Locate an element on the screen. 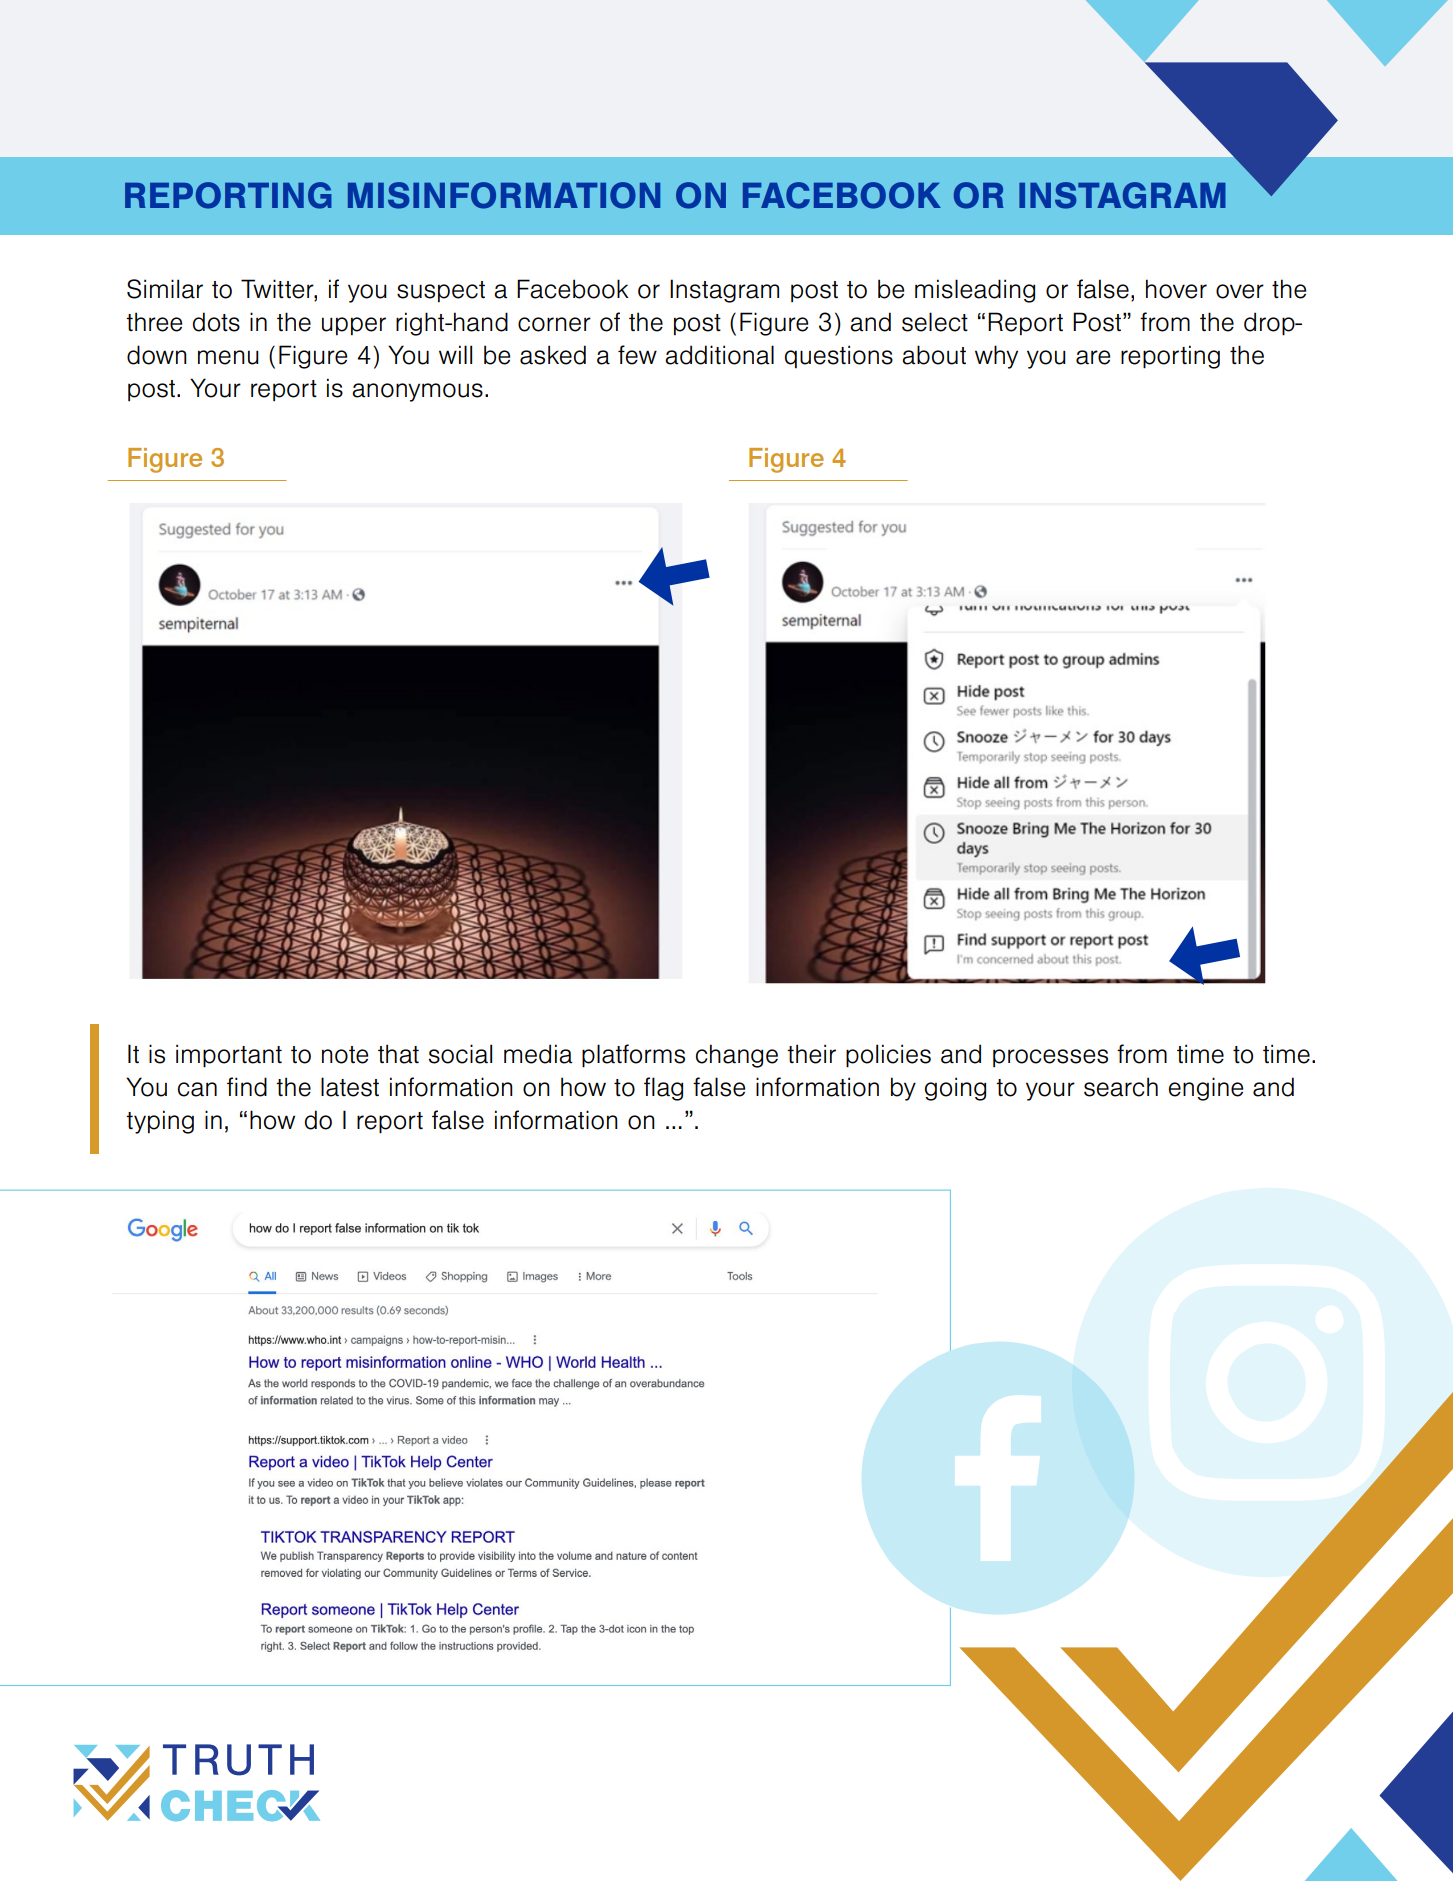  find is located at coordinates (247, 1087).
